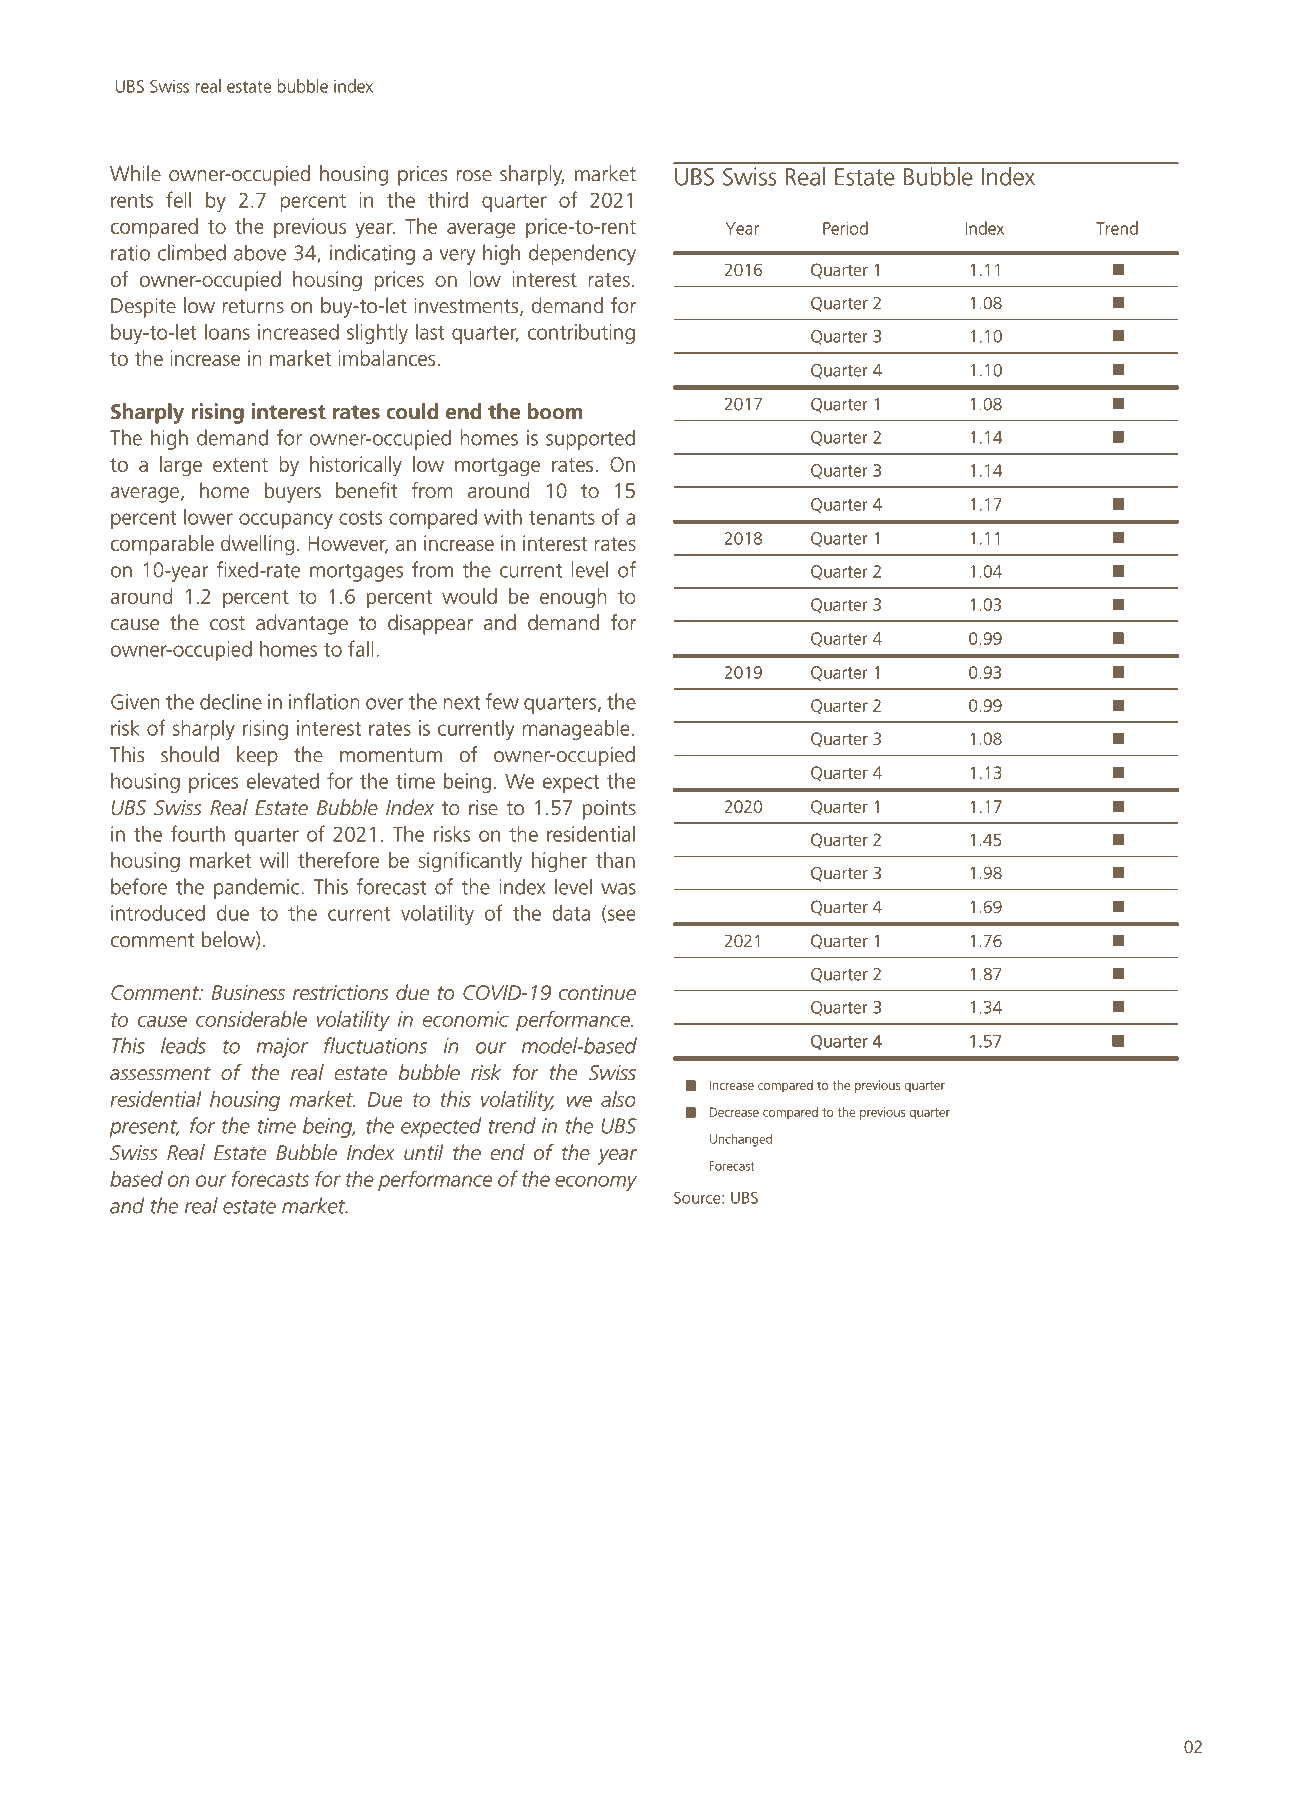  What do you see at coordinates (372, 254) in the screenshot?
I see `indicating` at bounding box center [372, 254].
